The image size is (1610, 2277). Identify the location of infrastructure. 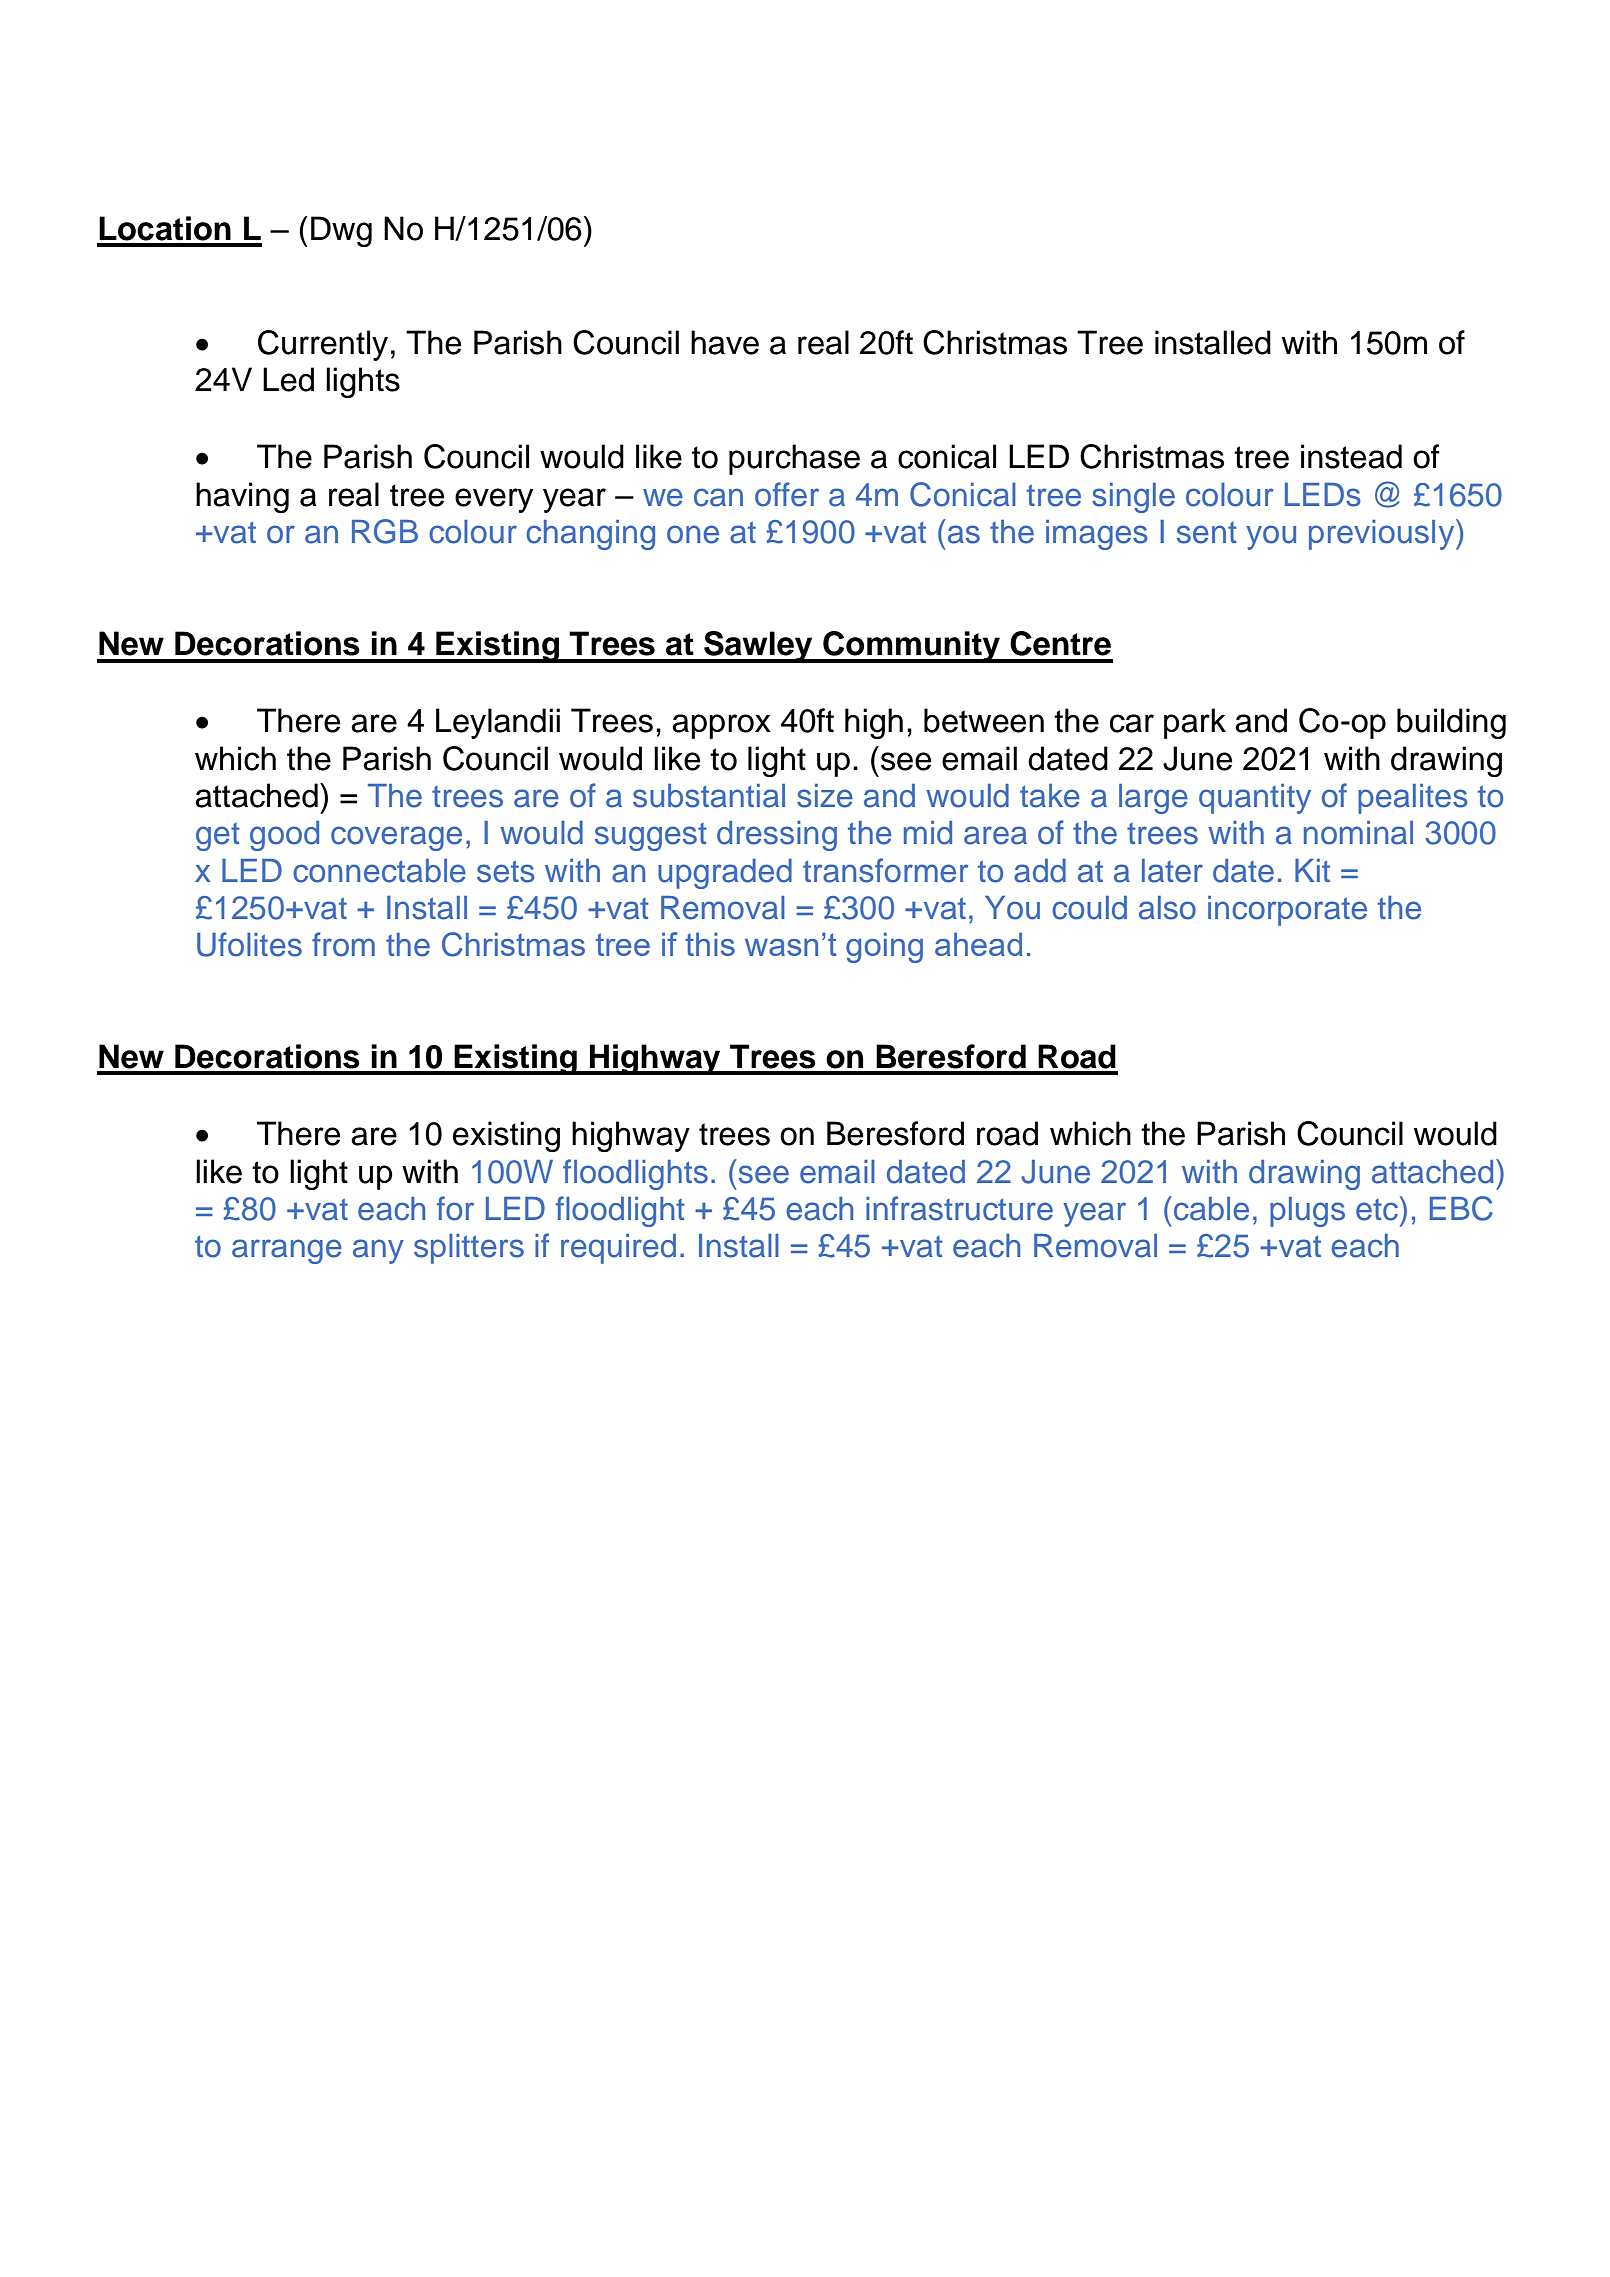
(959, 1208).
